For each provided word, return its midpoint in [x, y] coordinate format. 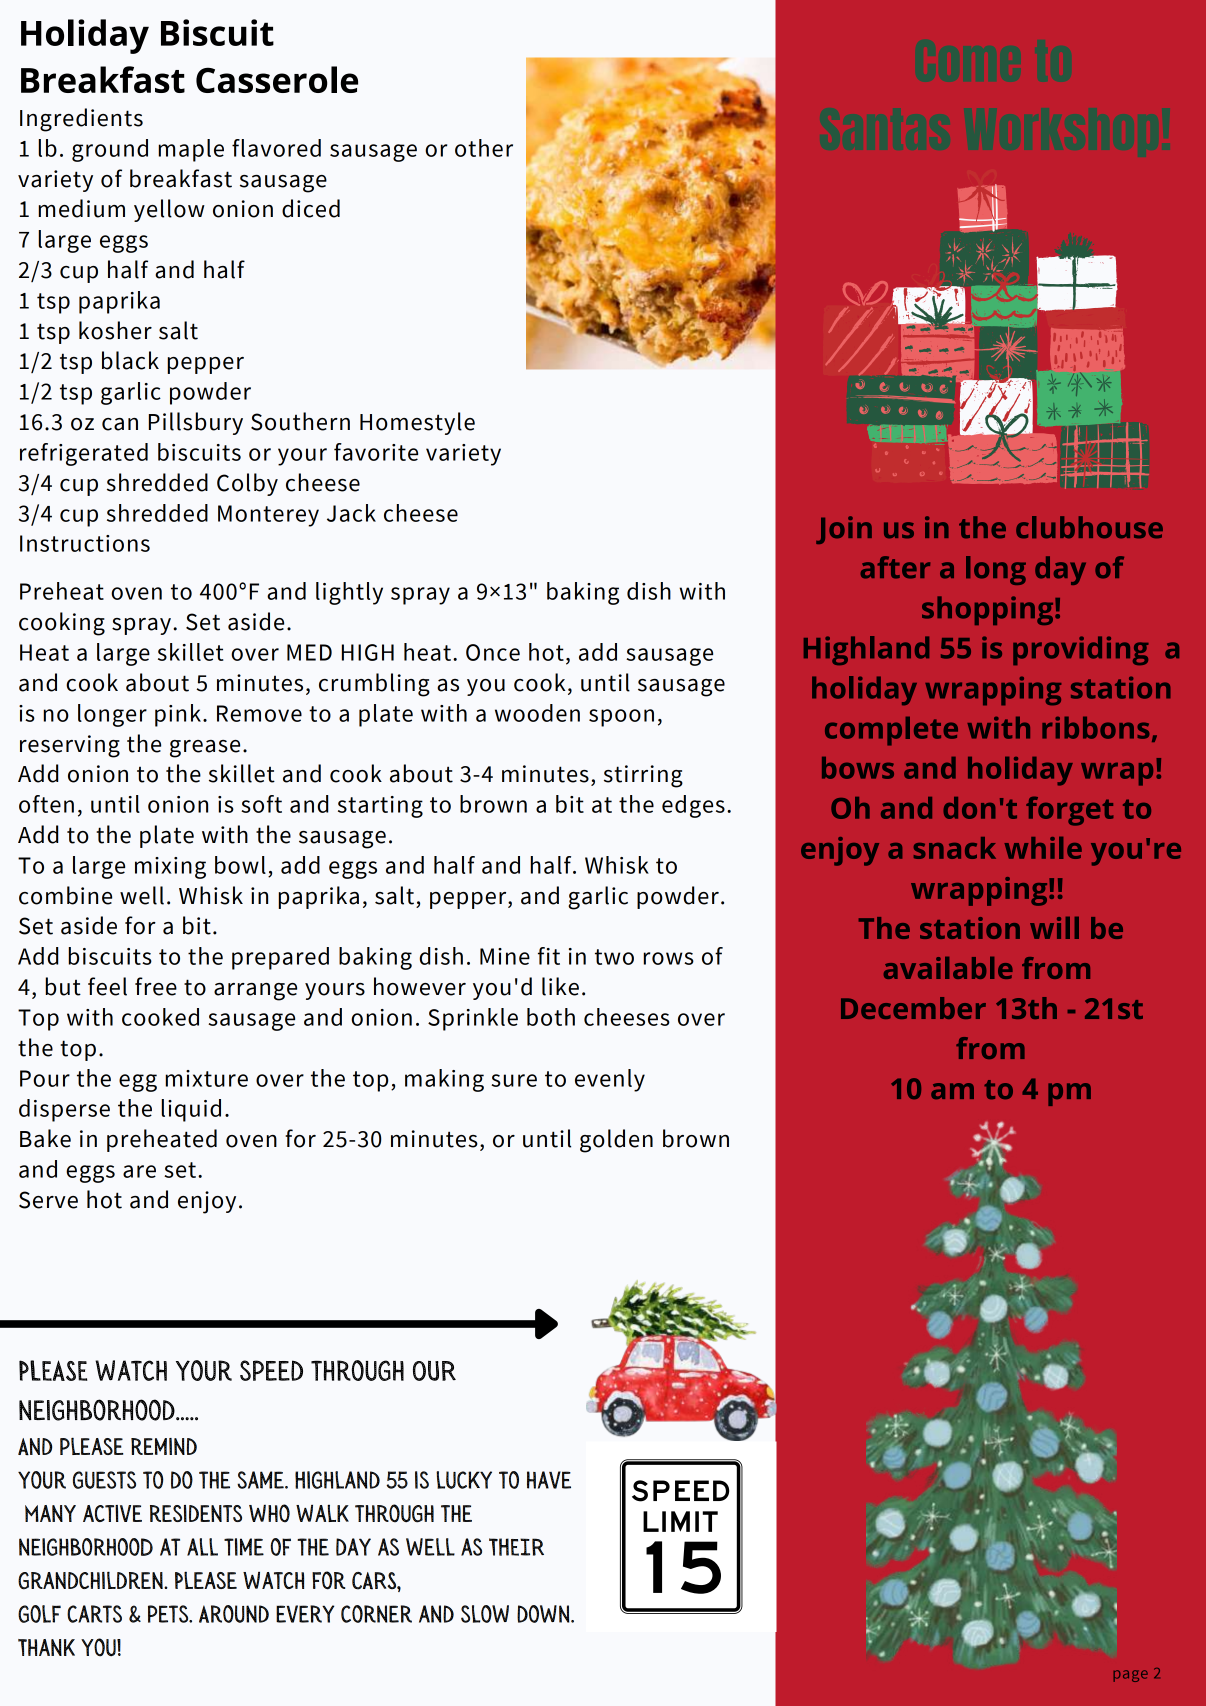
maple [191, 150]
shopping [989, 610]
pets [169, 1614]
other [484, 148]
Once [493, 652]
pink [178, 715]
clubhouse [1089, 527]
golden [616, 1141]
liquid [191, 1110]
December [913, 1008]
